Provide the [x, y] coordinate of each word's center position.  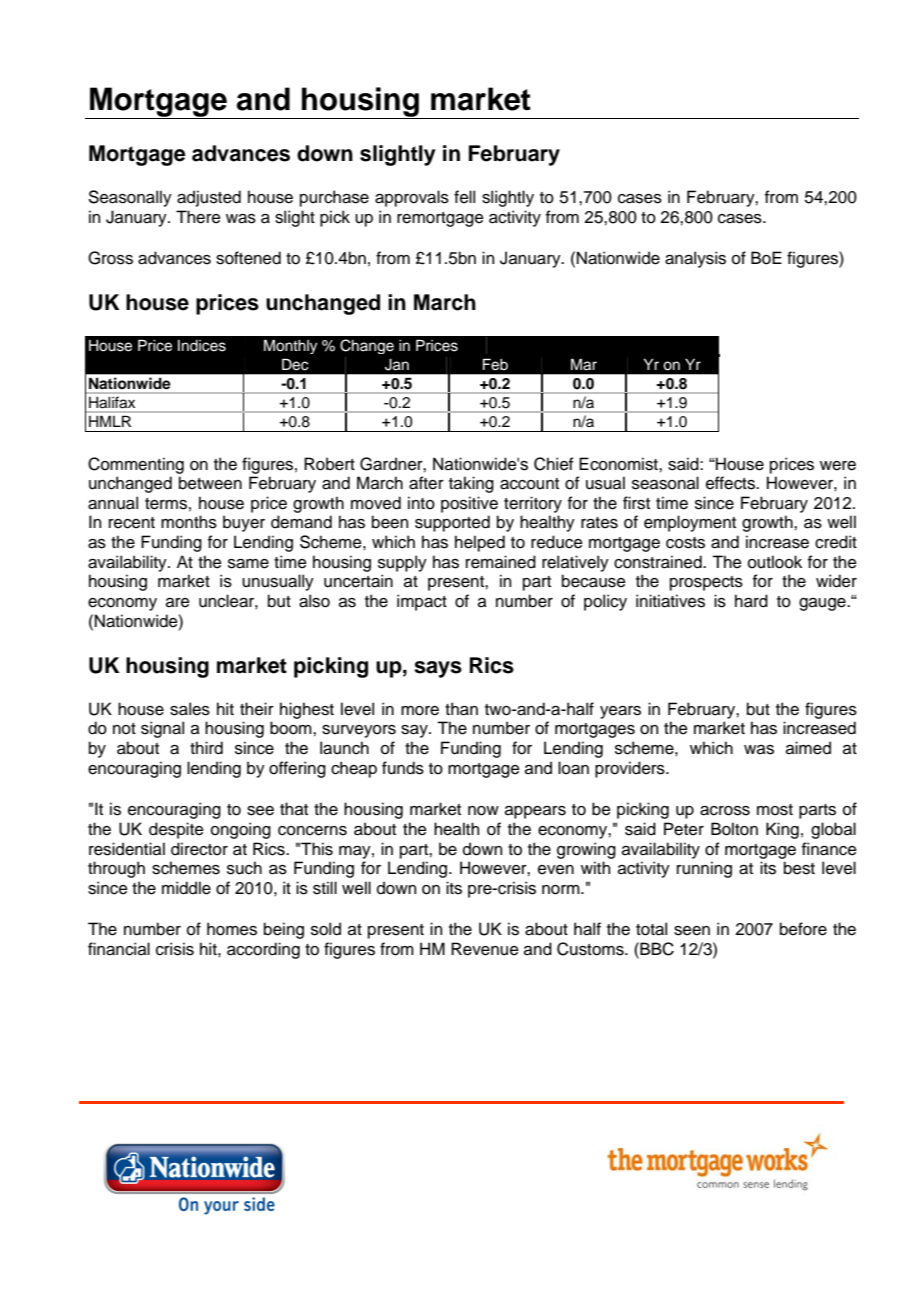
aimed [808, 748]
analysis [695, 259]
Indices [202, 346]
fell [464, 197]
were [838, 466]
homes [232, 929]
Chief [554, 464]
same [248, 564]
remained [501, 562]
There [198, 217]
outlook [775, 562]
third [206, 748]
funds [403, 768]
